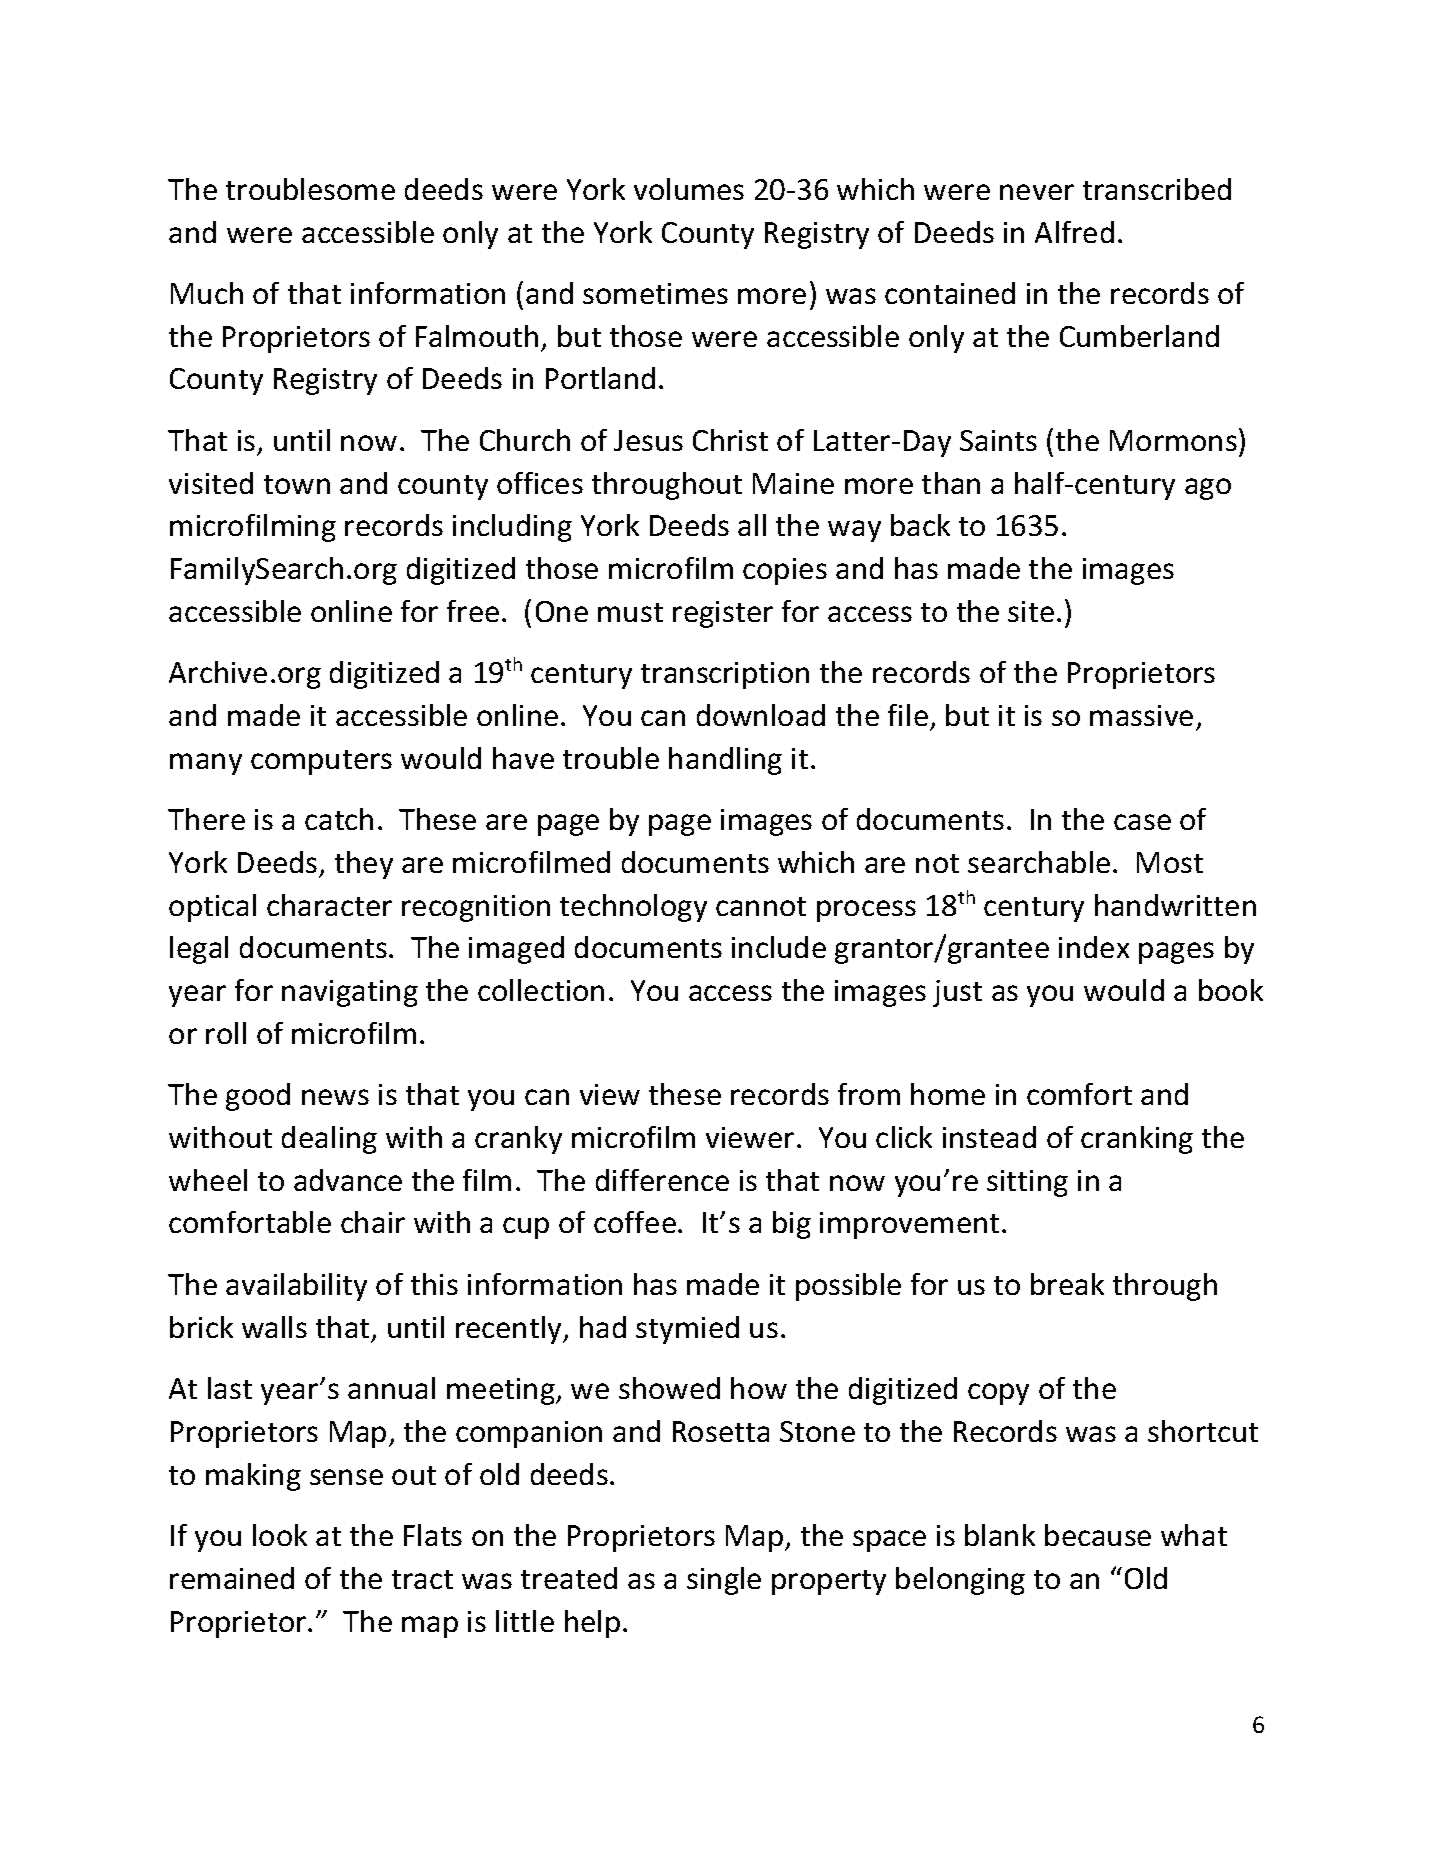 The image size is (1434, 1856). I want to click on cranking, so click(1137, 1140).
